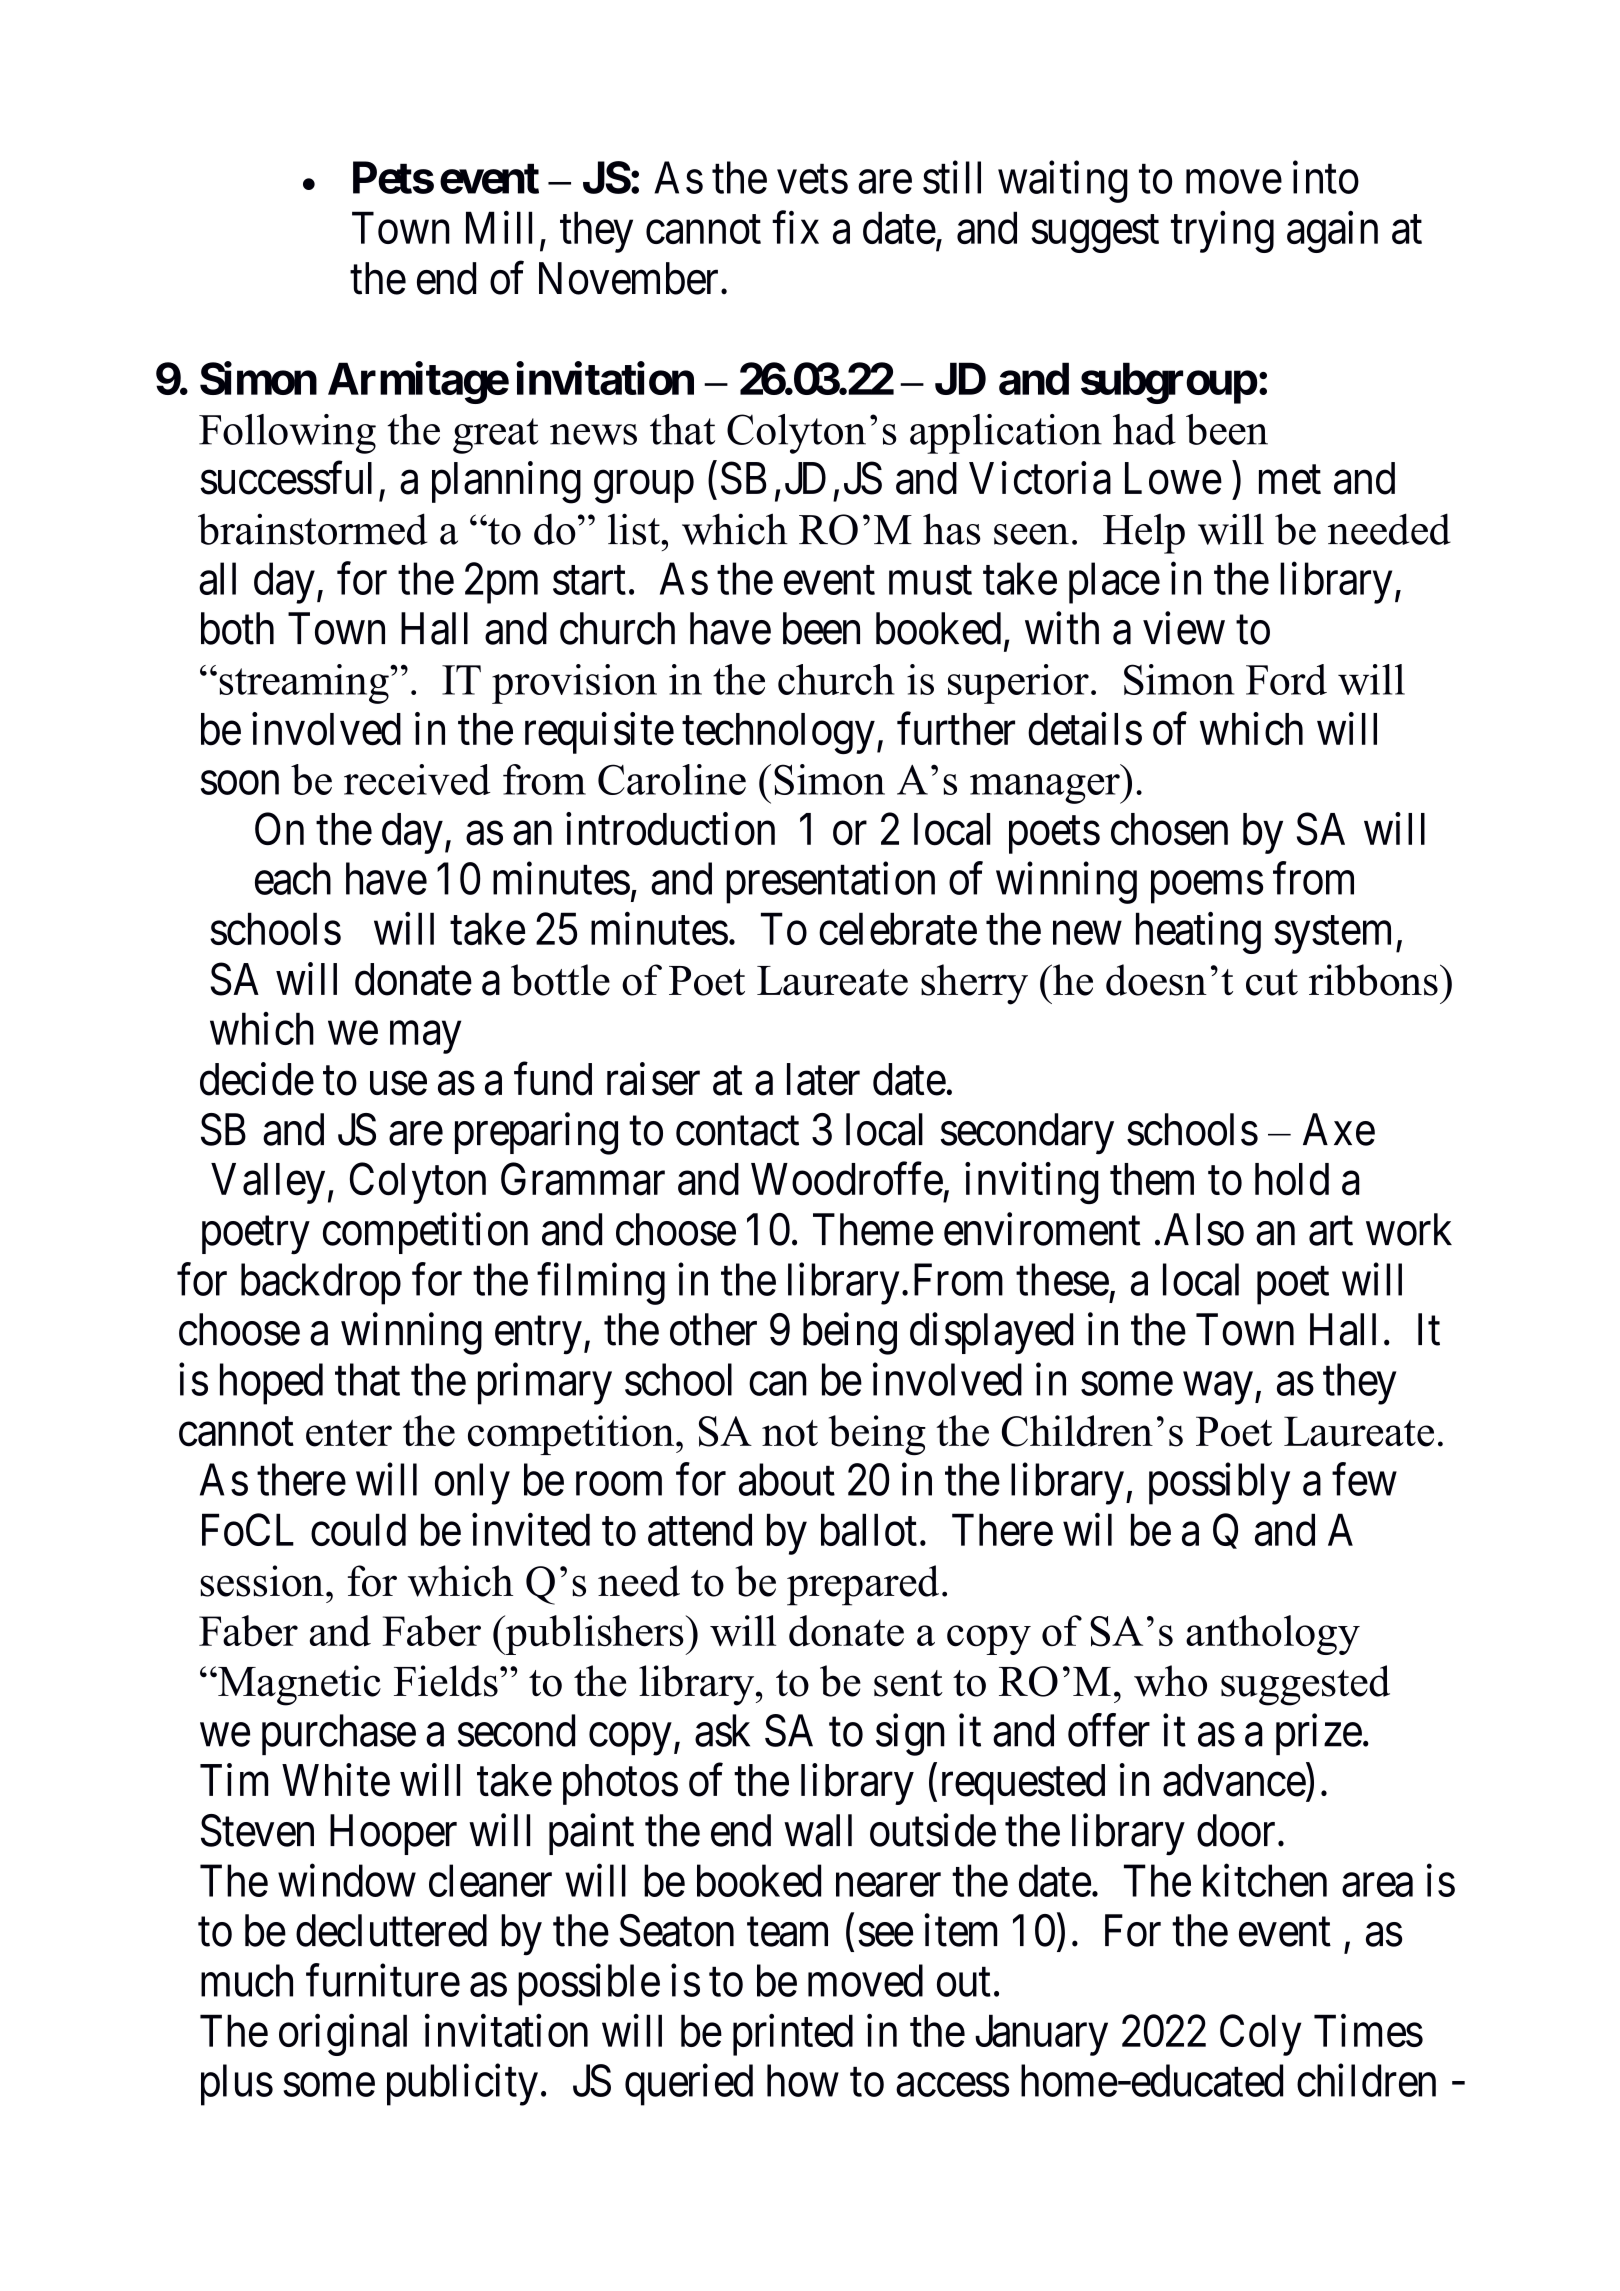 Image resolution: width=1620 pixels, height=2291 pixels. I want to click on could, so click(358, 1529).
